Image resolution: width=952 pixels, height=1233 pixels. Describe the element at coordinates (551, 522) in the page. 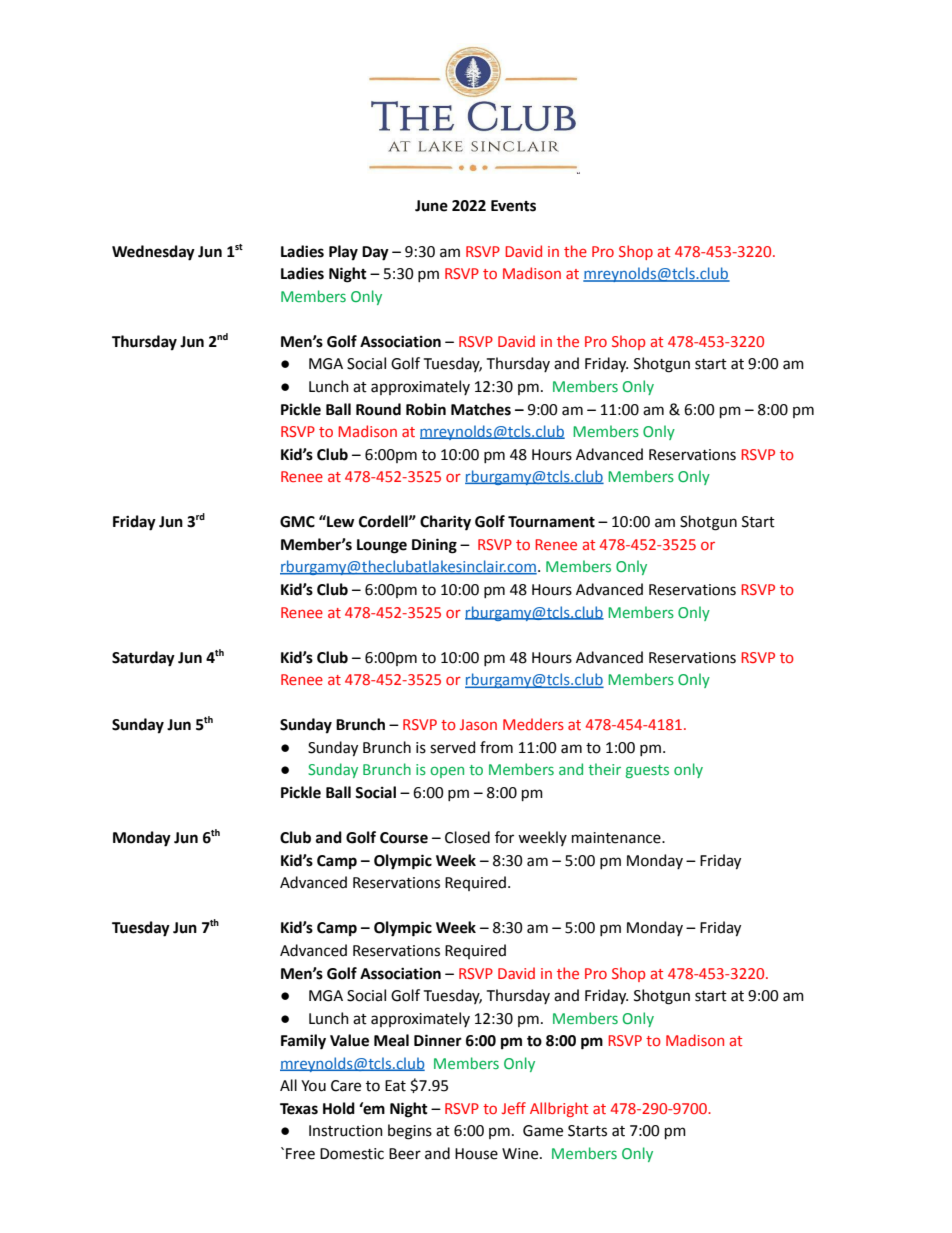

I see `Tournament` at that location.
